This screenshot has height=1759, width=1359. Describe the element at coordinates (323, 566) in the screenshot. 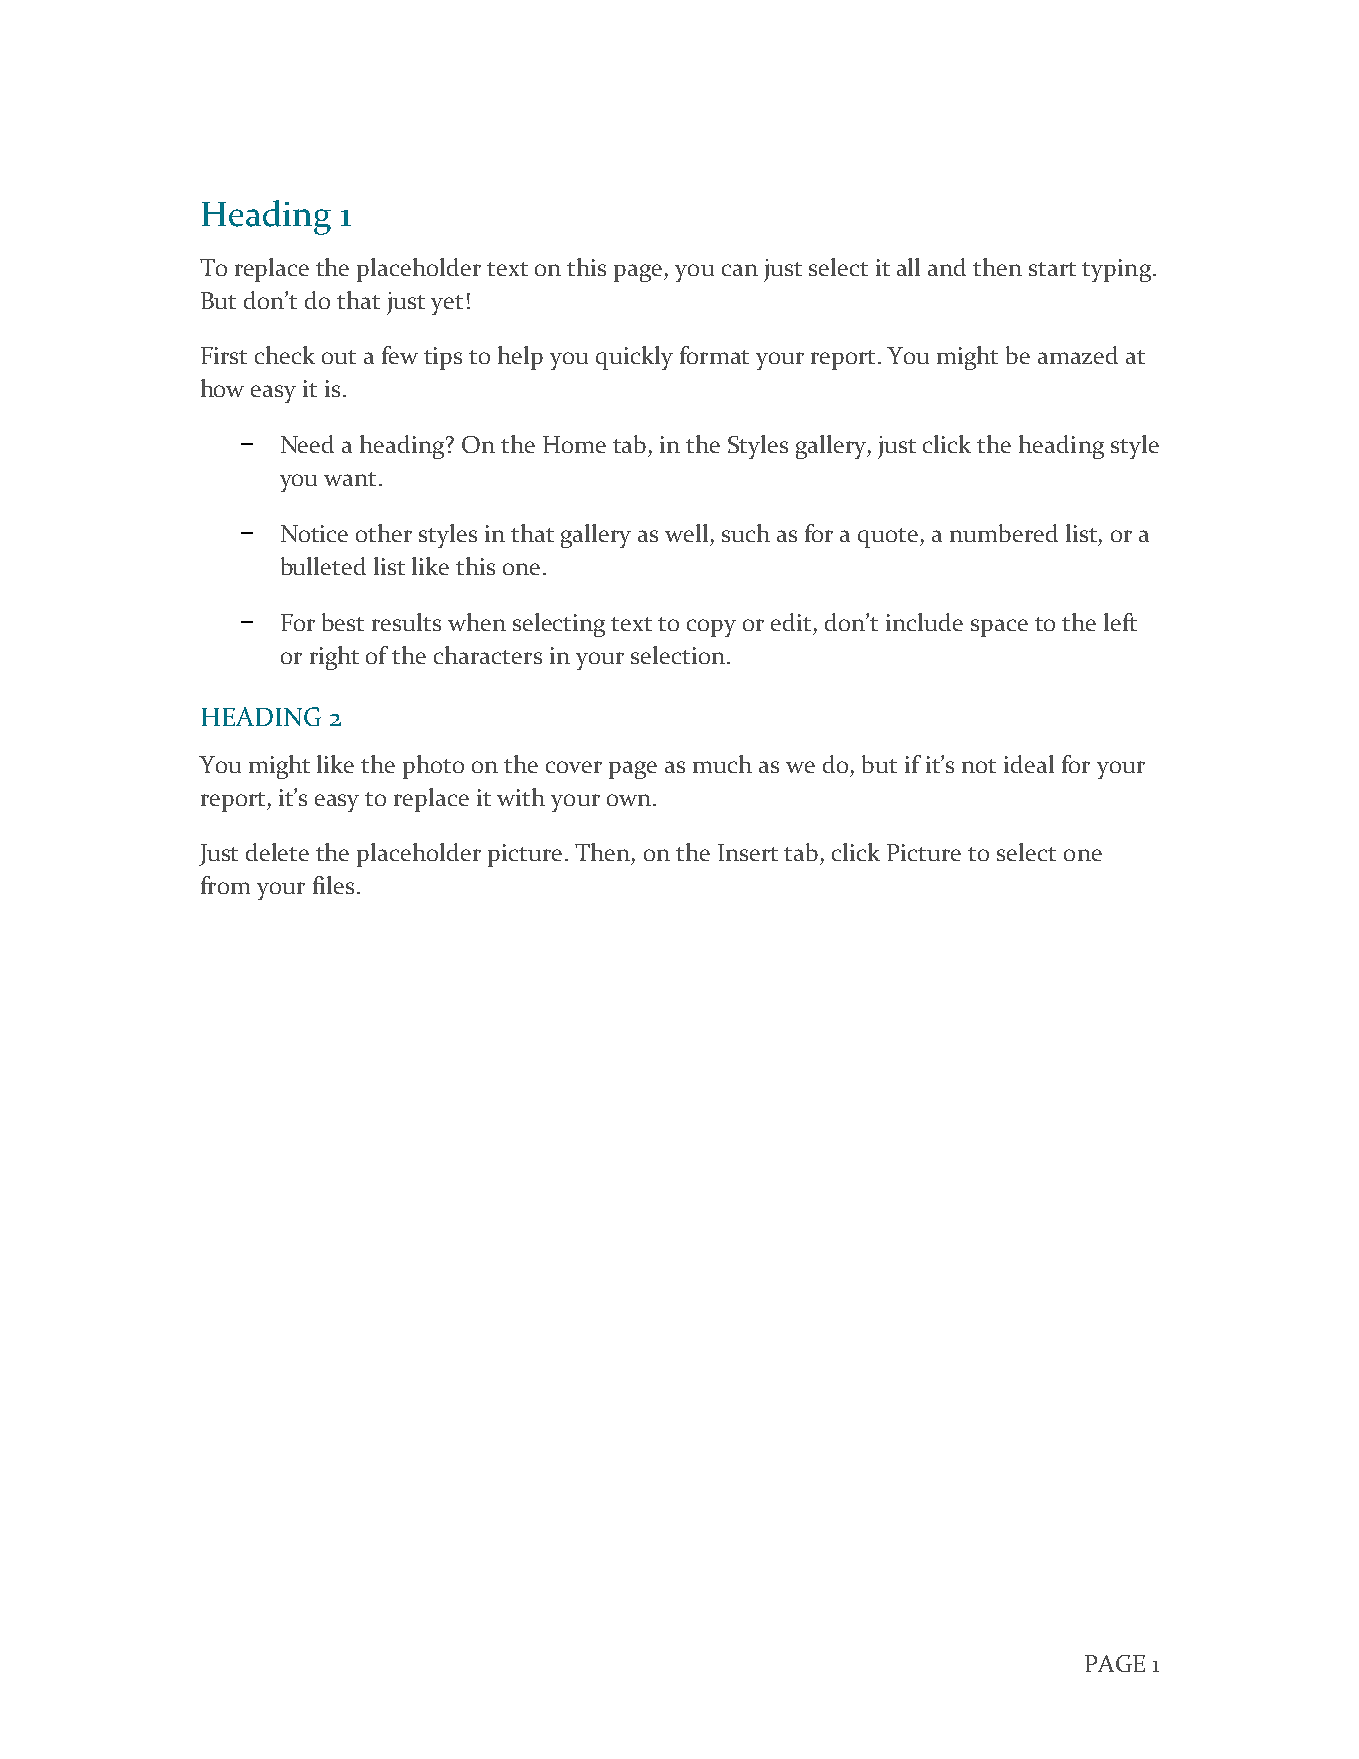

I see `bulleted` at that location.
